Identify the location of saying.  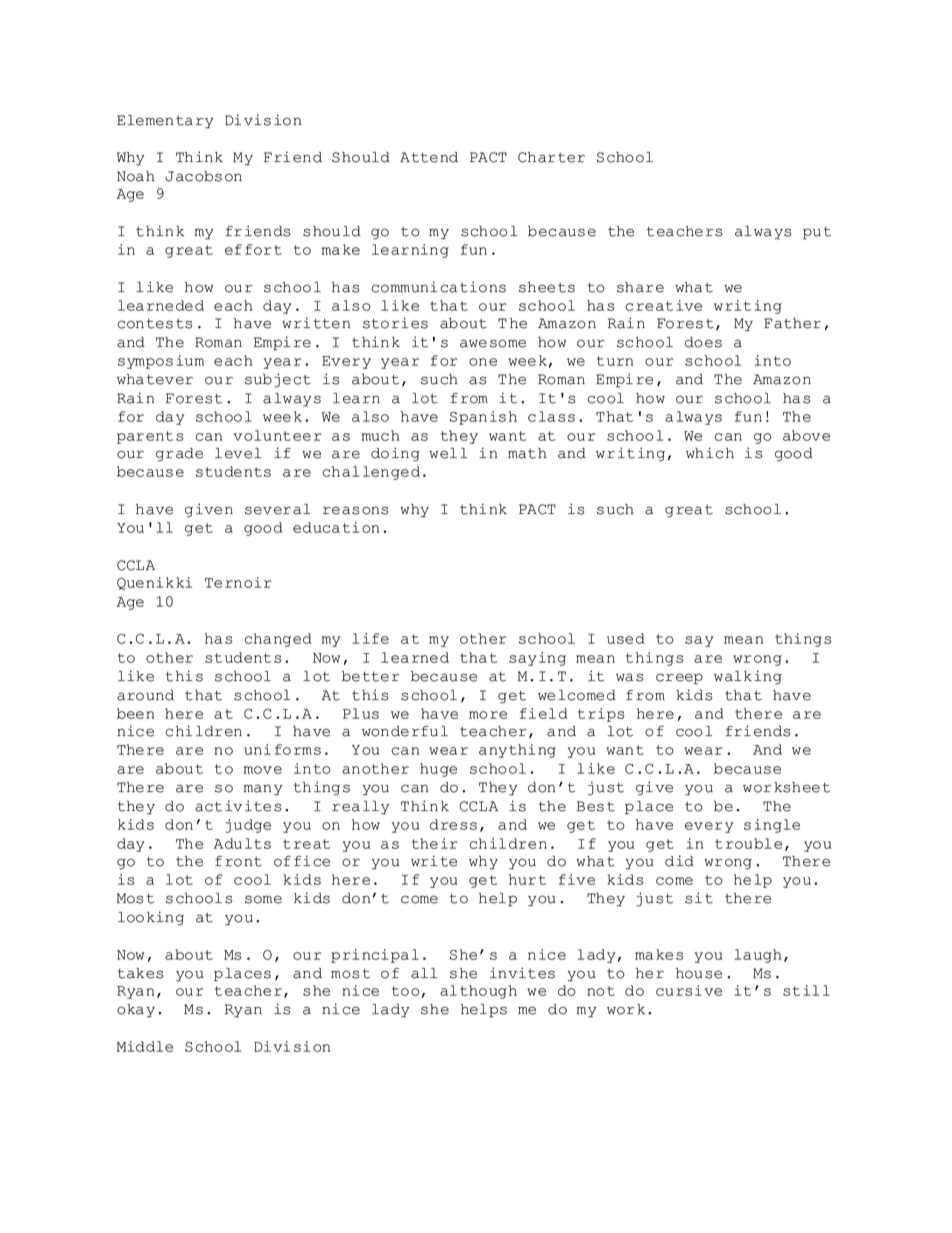
(537, 659).
